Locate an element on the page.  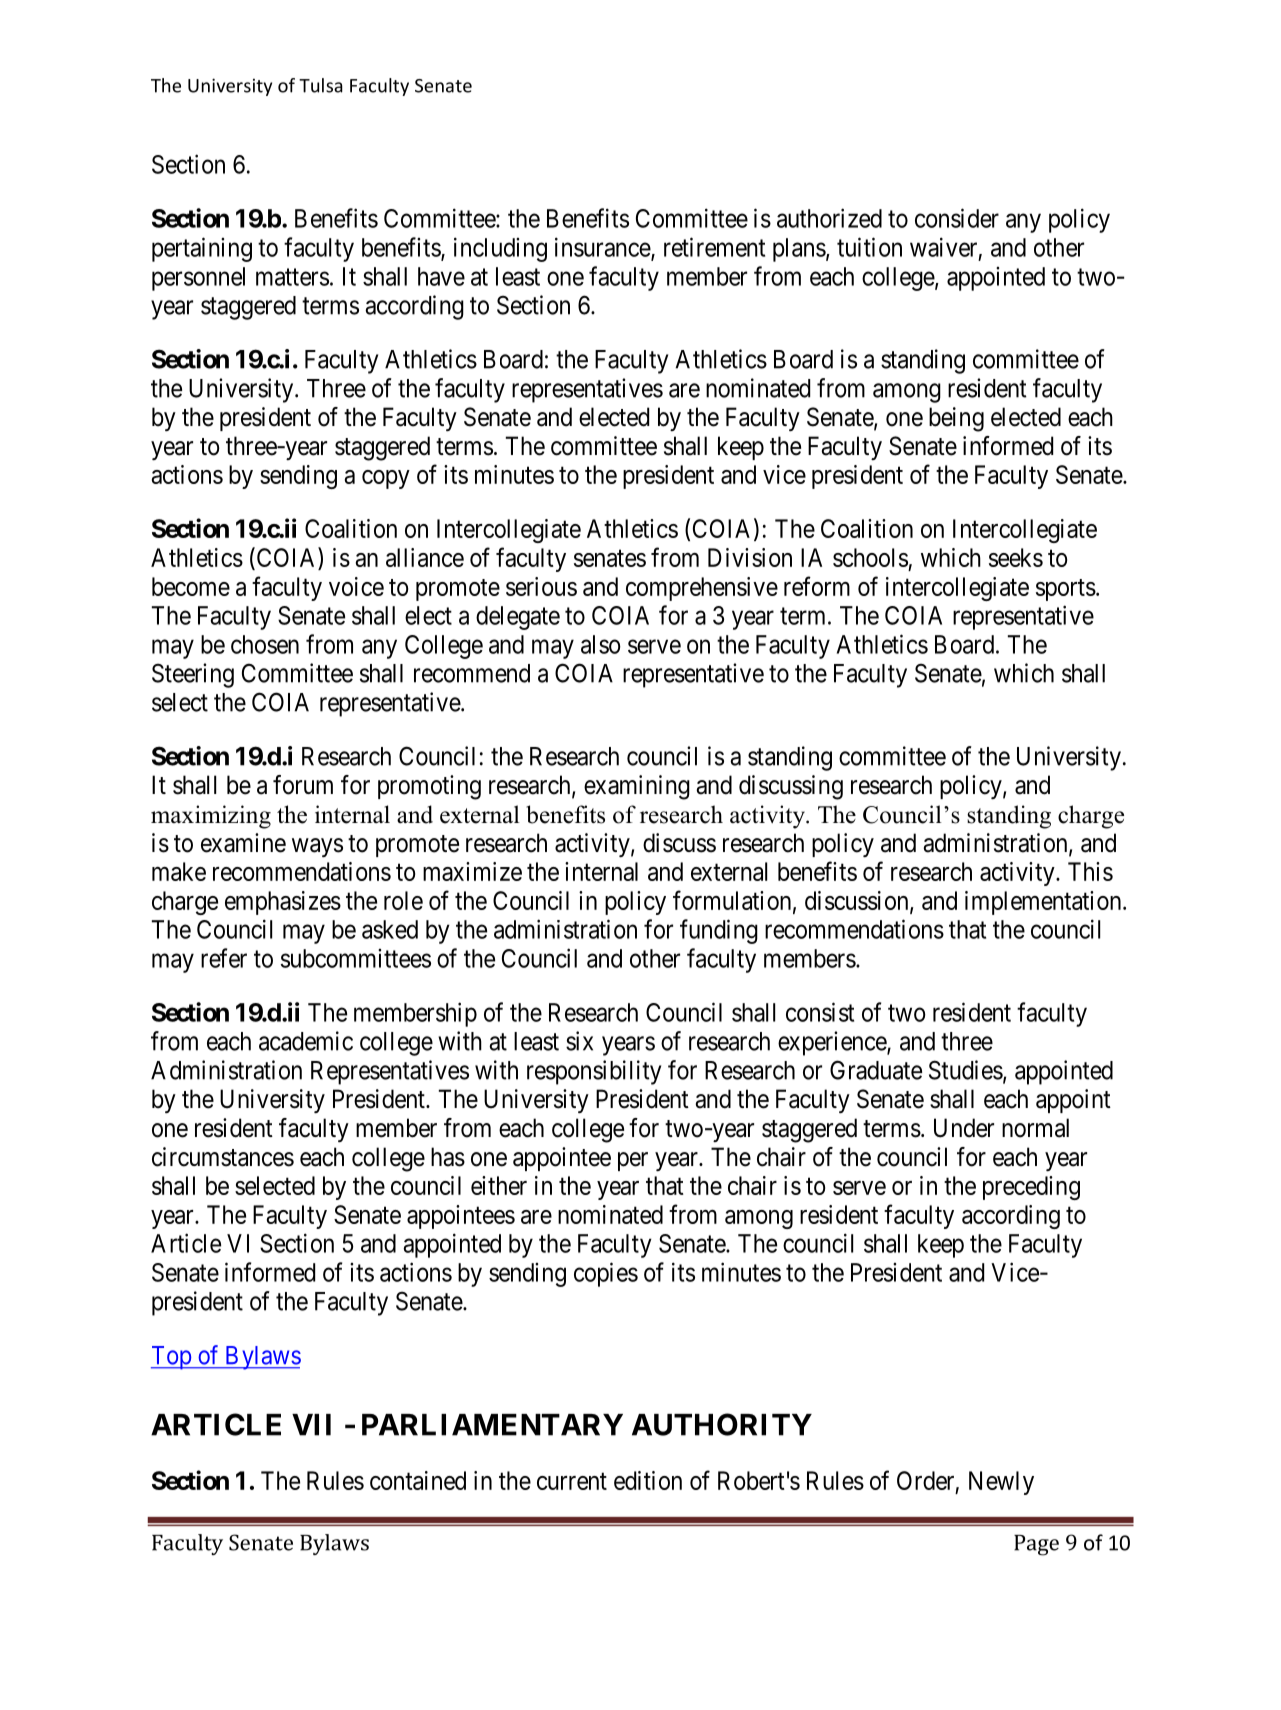
insurance is located at coordinates (603, 248).
